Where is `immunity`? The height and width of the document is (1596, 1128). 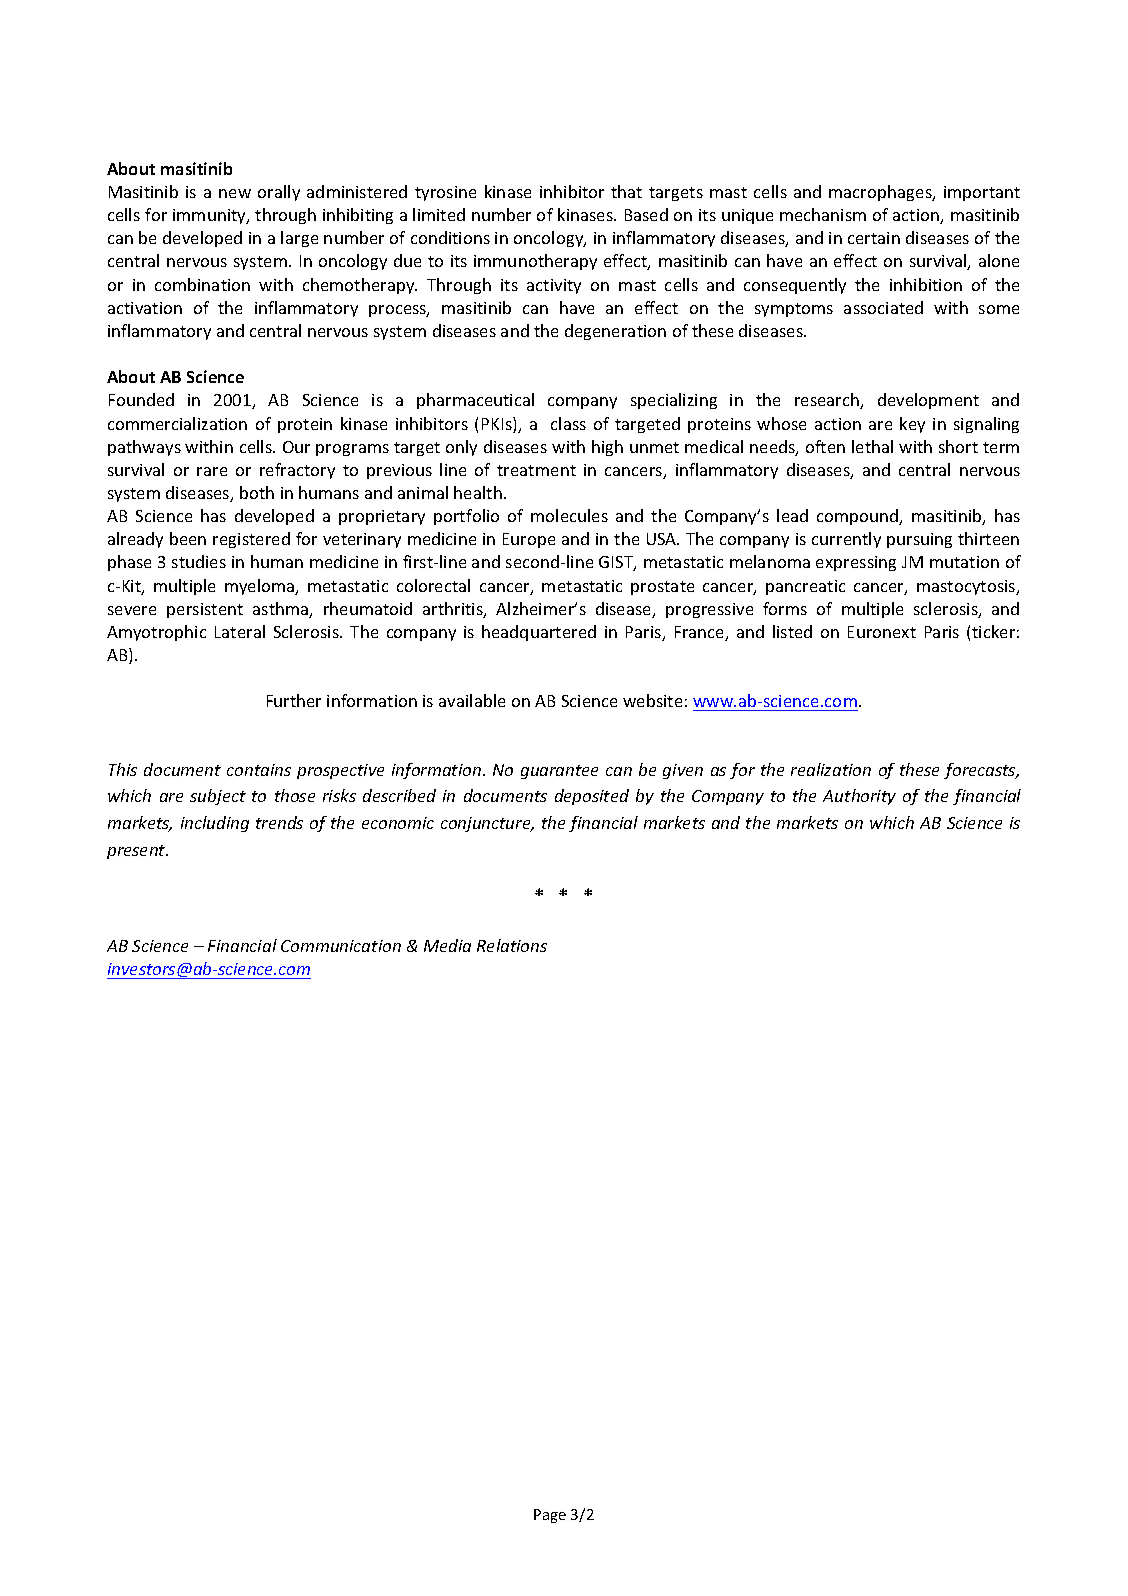
immunity is located at coordinates (210, 216).
